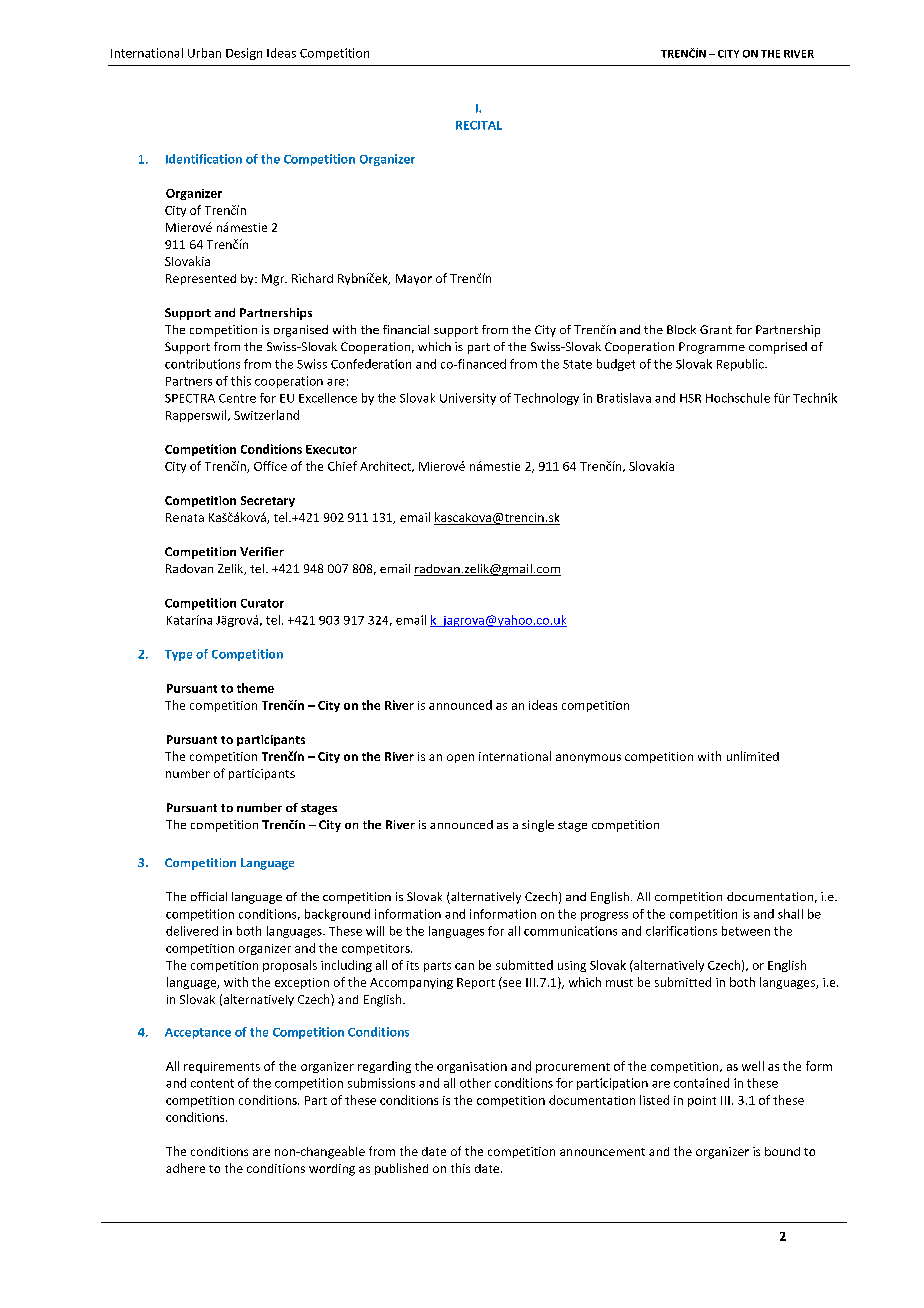 This screenshot has height=1308, width=924. What do you see at coordinates (479, 125) in the screenshot?
I see `RECITAL` at bounding box center [479, 125].
